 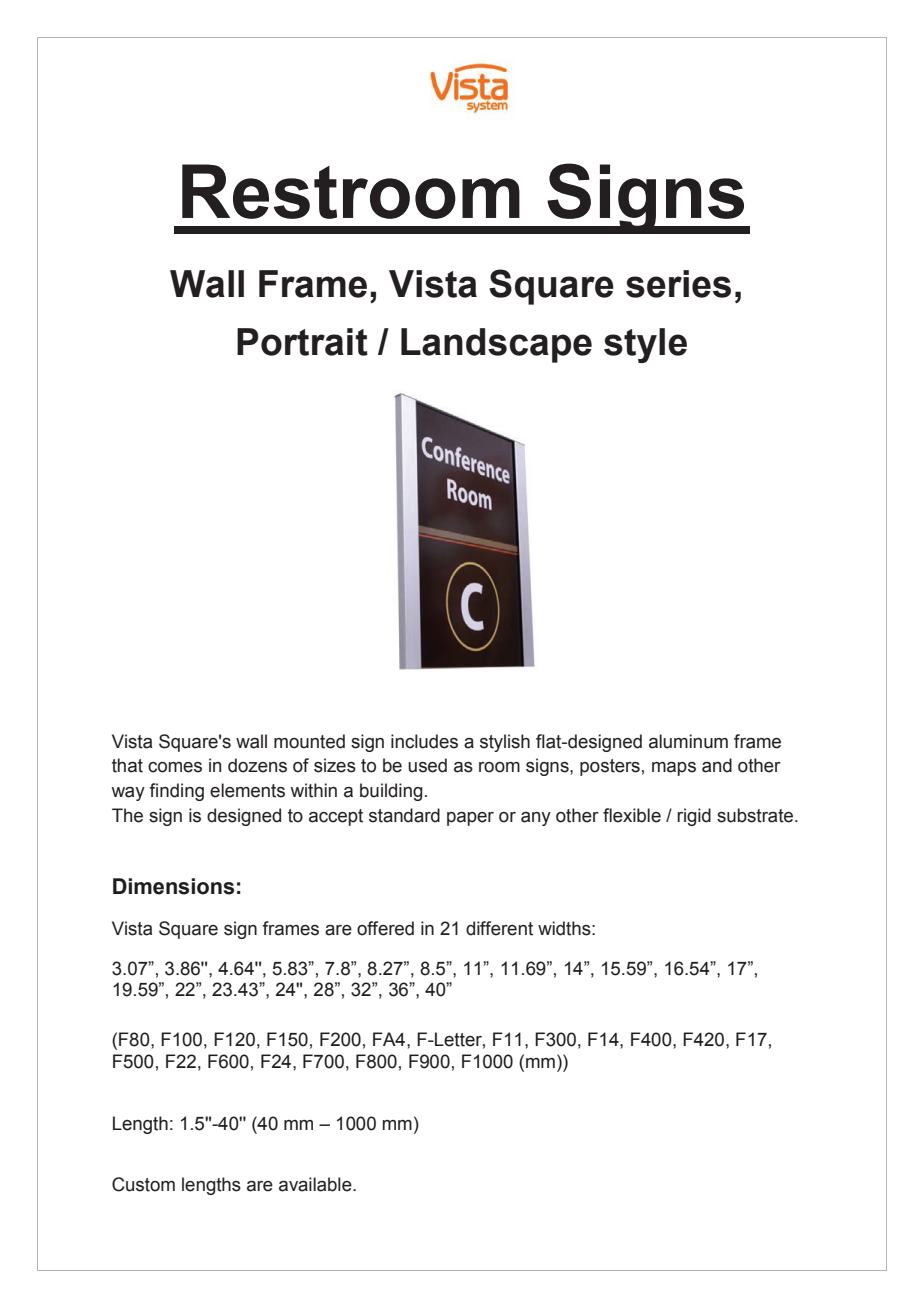 I want to click on used, so click(x=427, y=765).
